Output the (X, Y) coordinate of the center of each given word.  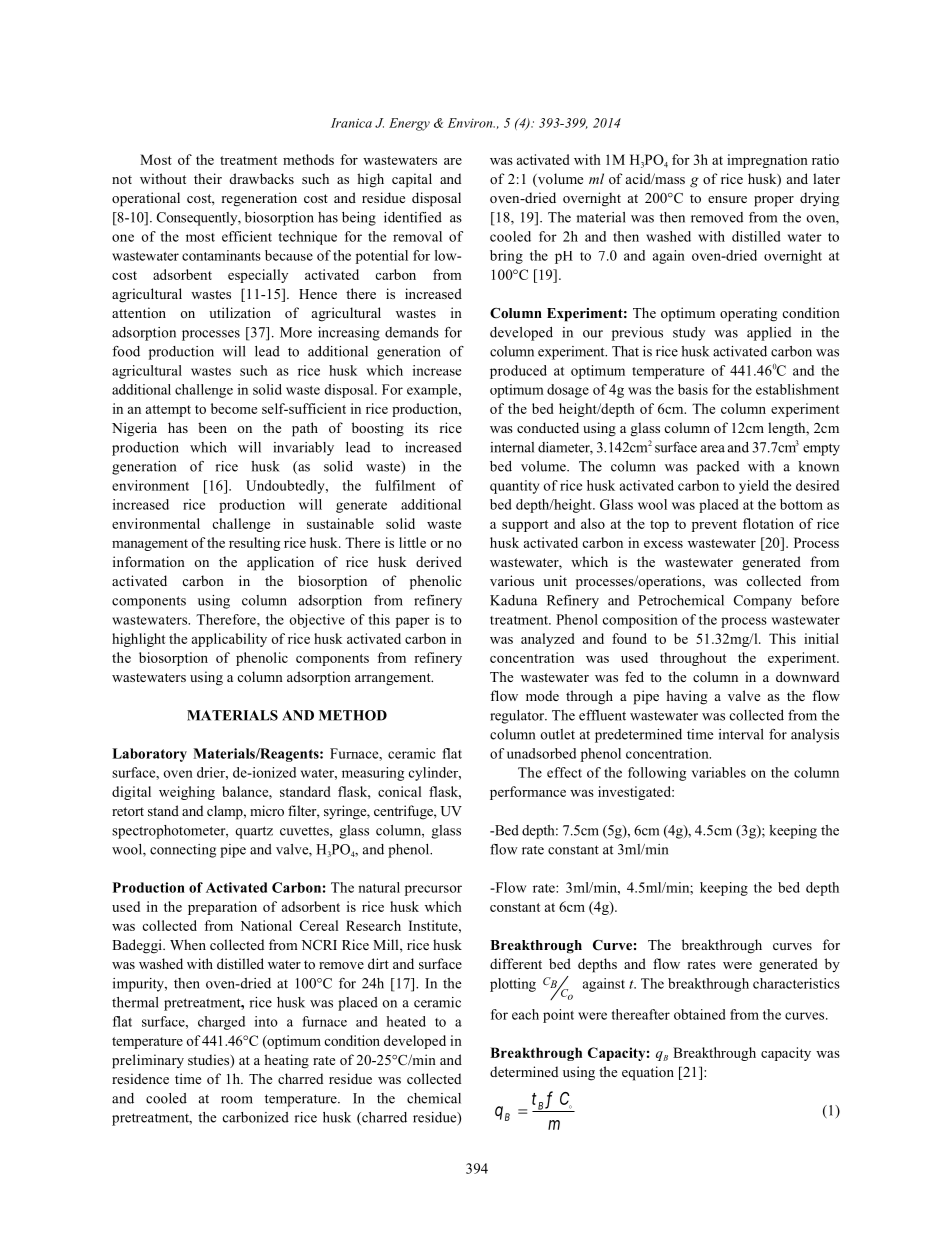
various (512, 580)
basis (693, 389)
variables (719, 772)
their (208, 178)
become (234, 408)
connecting (183, 851)
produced (518, 372)
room (237, 1100)
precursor (433, 890)
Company (763, 602)
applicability (229, 640)
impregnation (767, 161)
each (525, 1014)
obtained (700, 1014)
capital (412, 180)
